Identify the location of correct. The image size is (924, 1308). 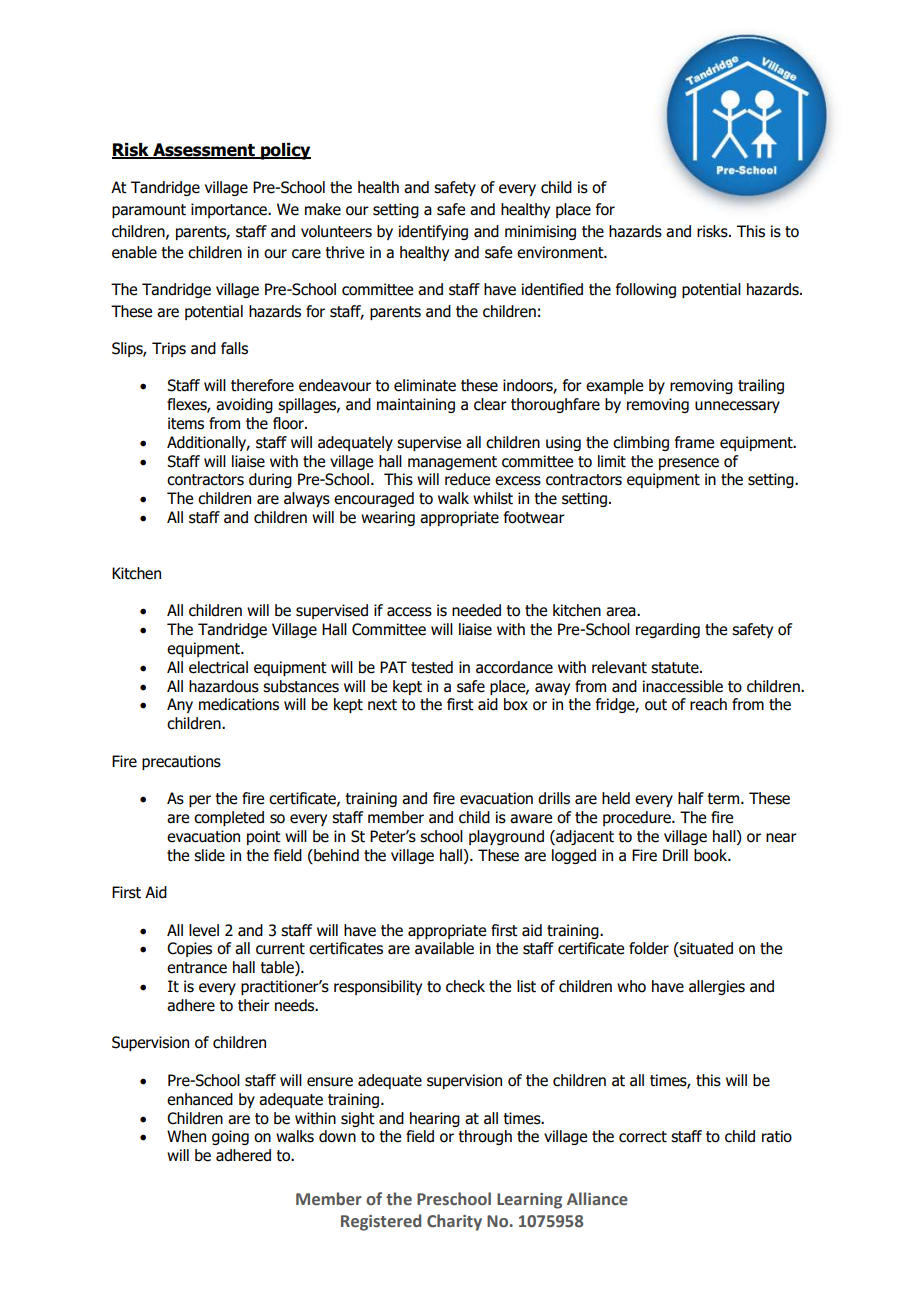
(643, 1137).
